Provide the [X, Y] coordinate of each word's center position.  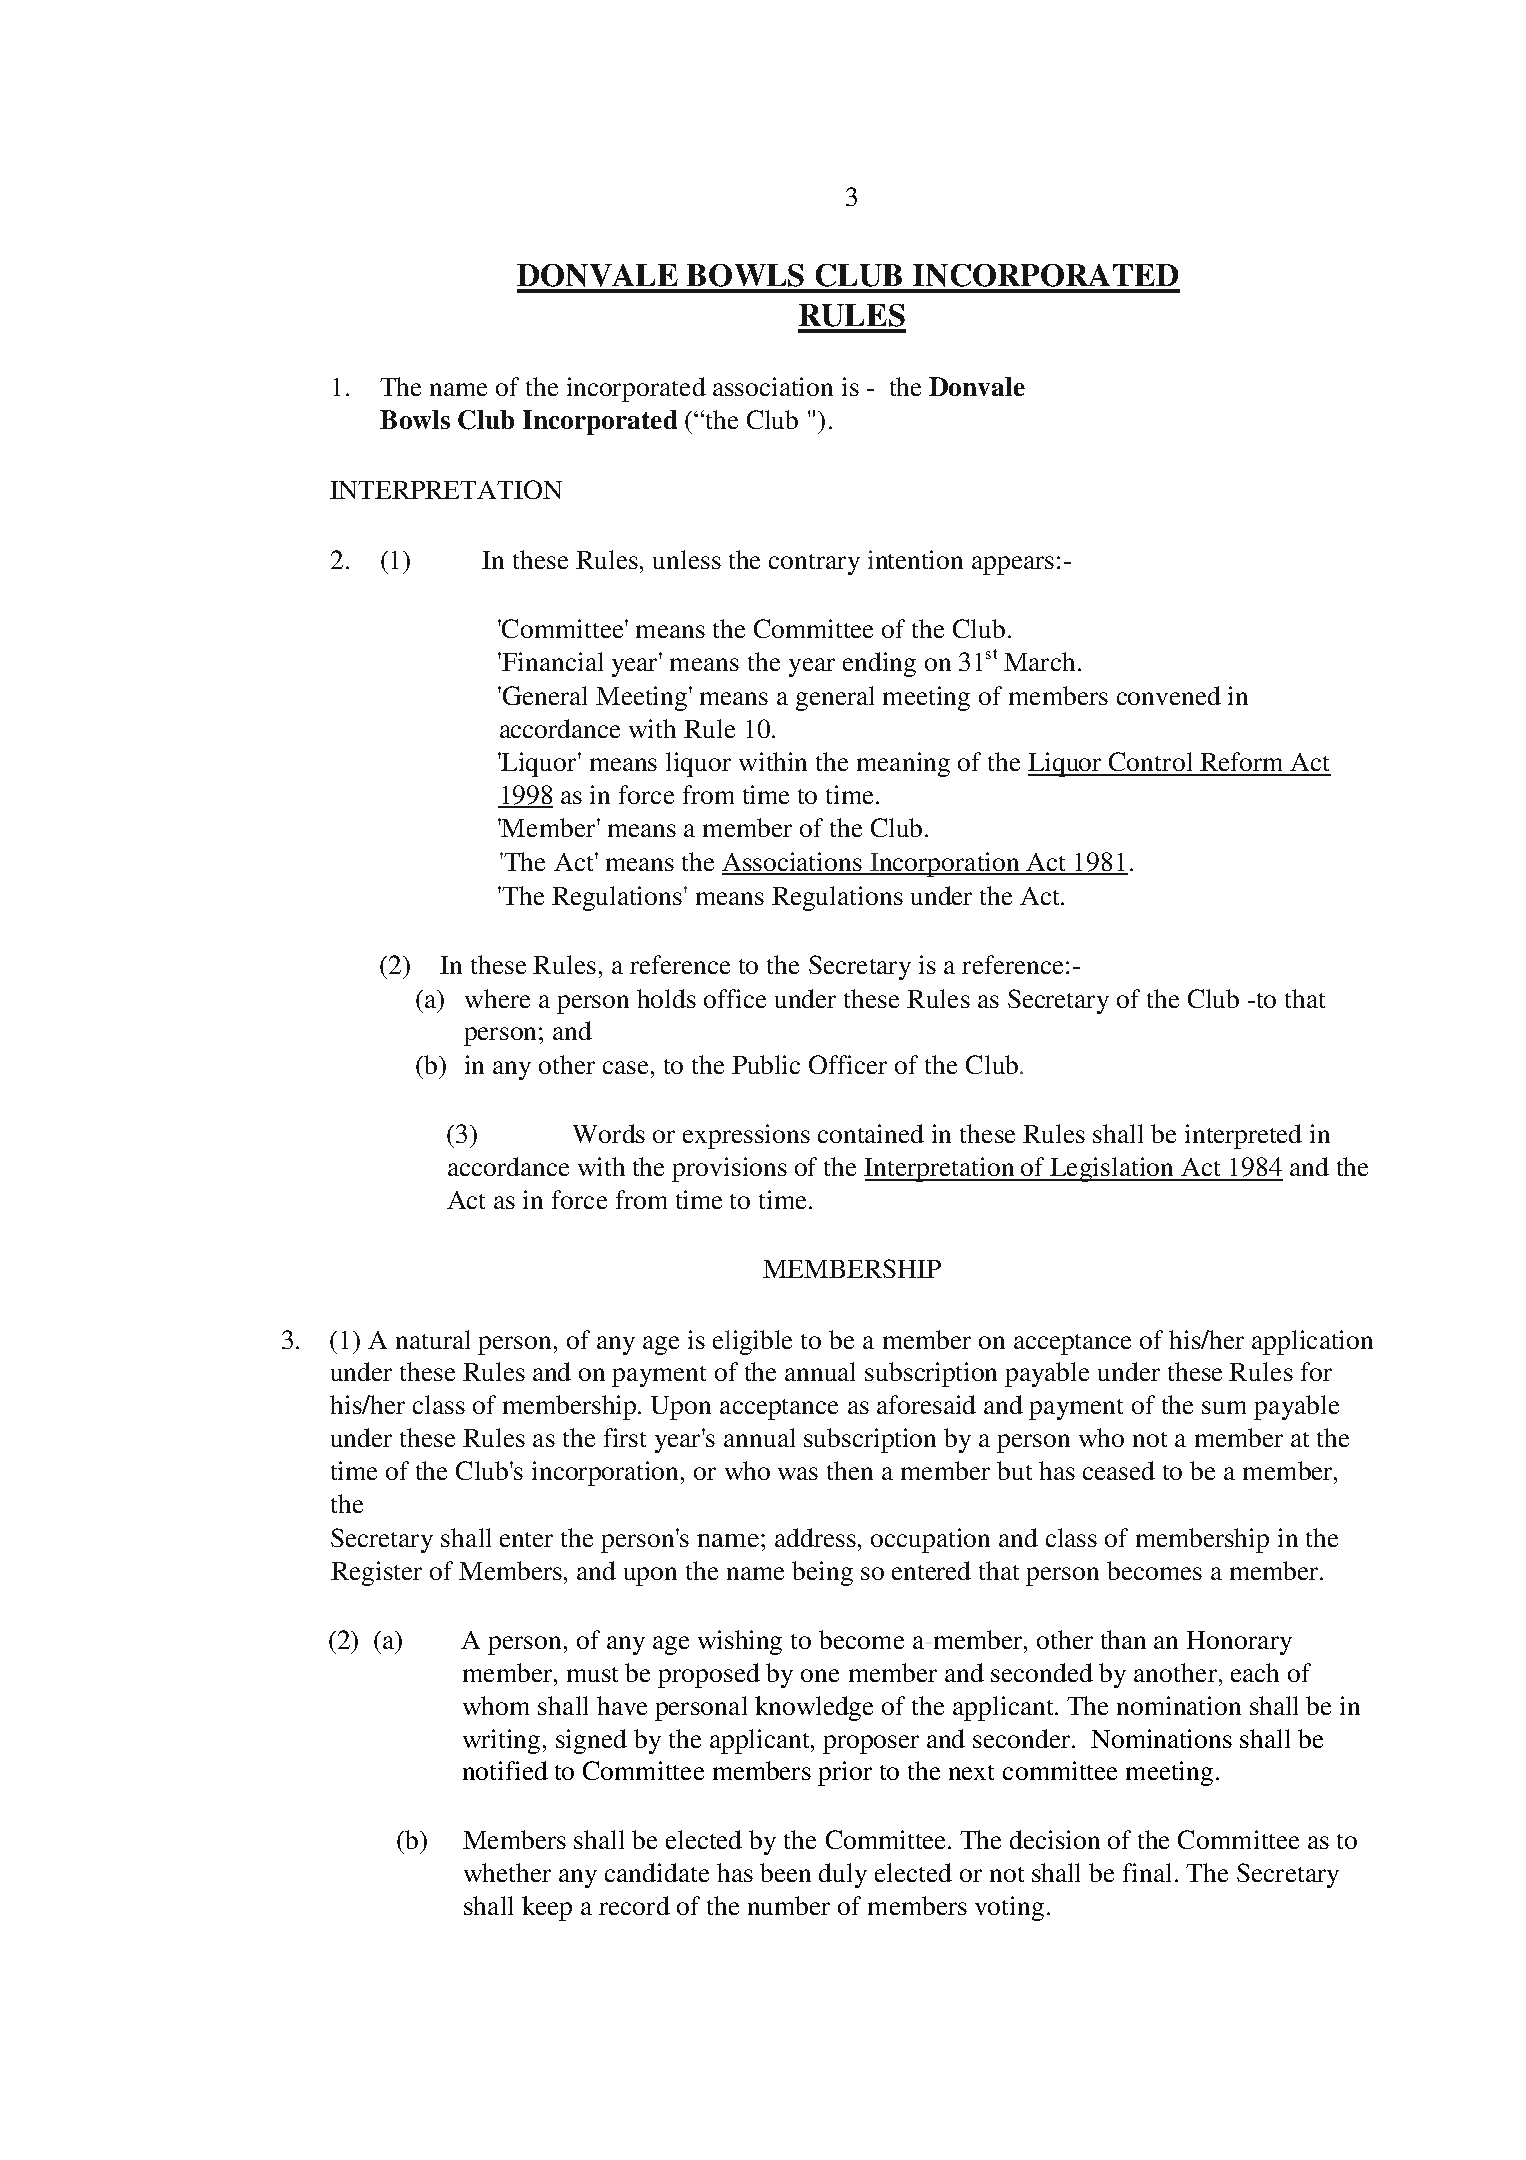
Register [376, 1573]
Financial [551, 661]
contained [871, 1133]
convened [1169, 695]
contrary [814, 564]
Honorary [1239, 1643]
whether [507, 1872]
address [817, 1537]
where [497, 998]
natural [433, 1339]
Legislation [1113, 1169]
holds [666, 998]
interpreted [1243, 1136]
